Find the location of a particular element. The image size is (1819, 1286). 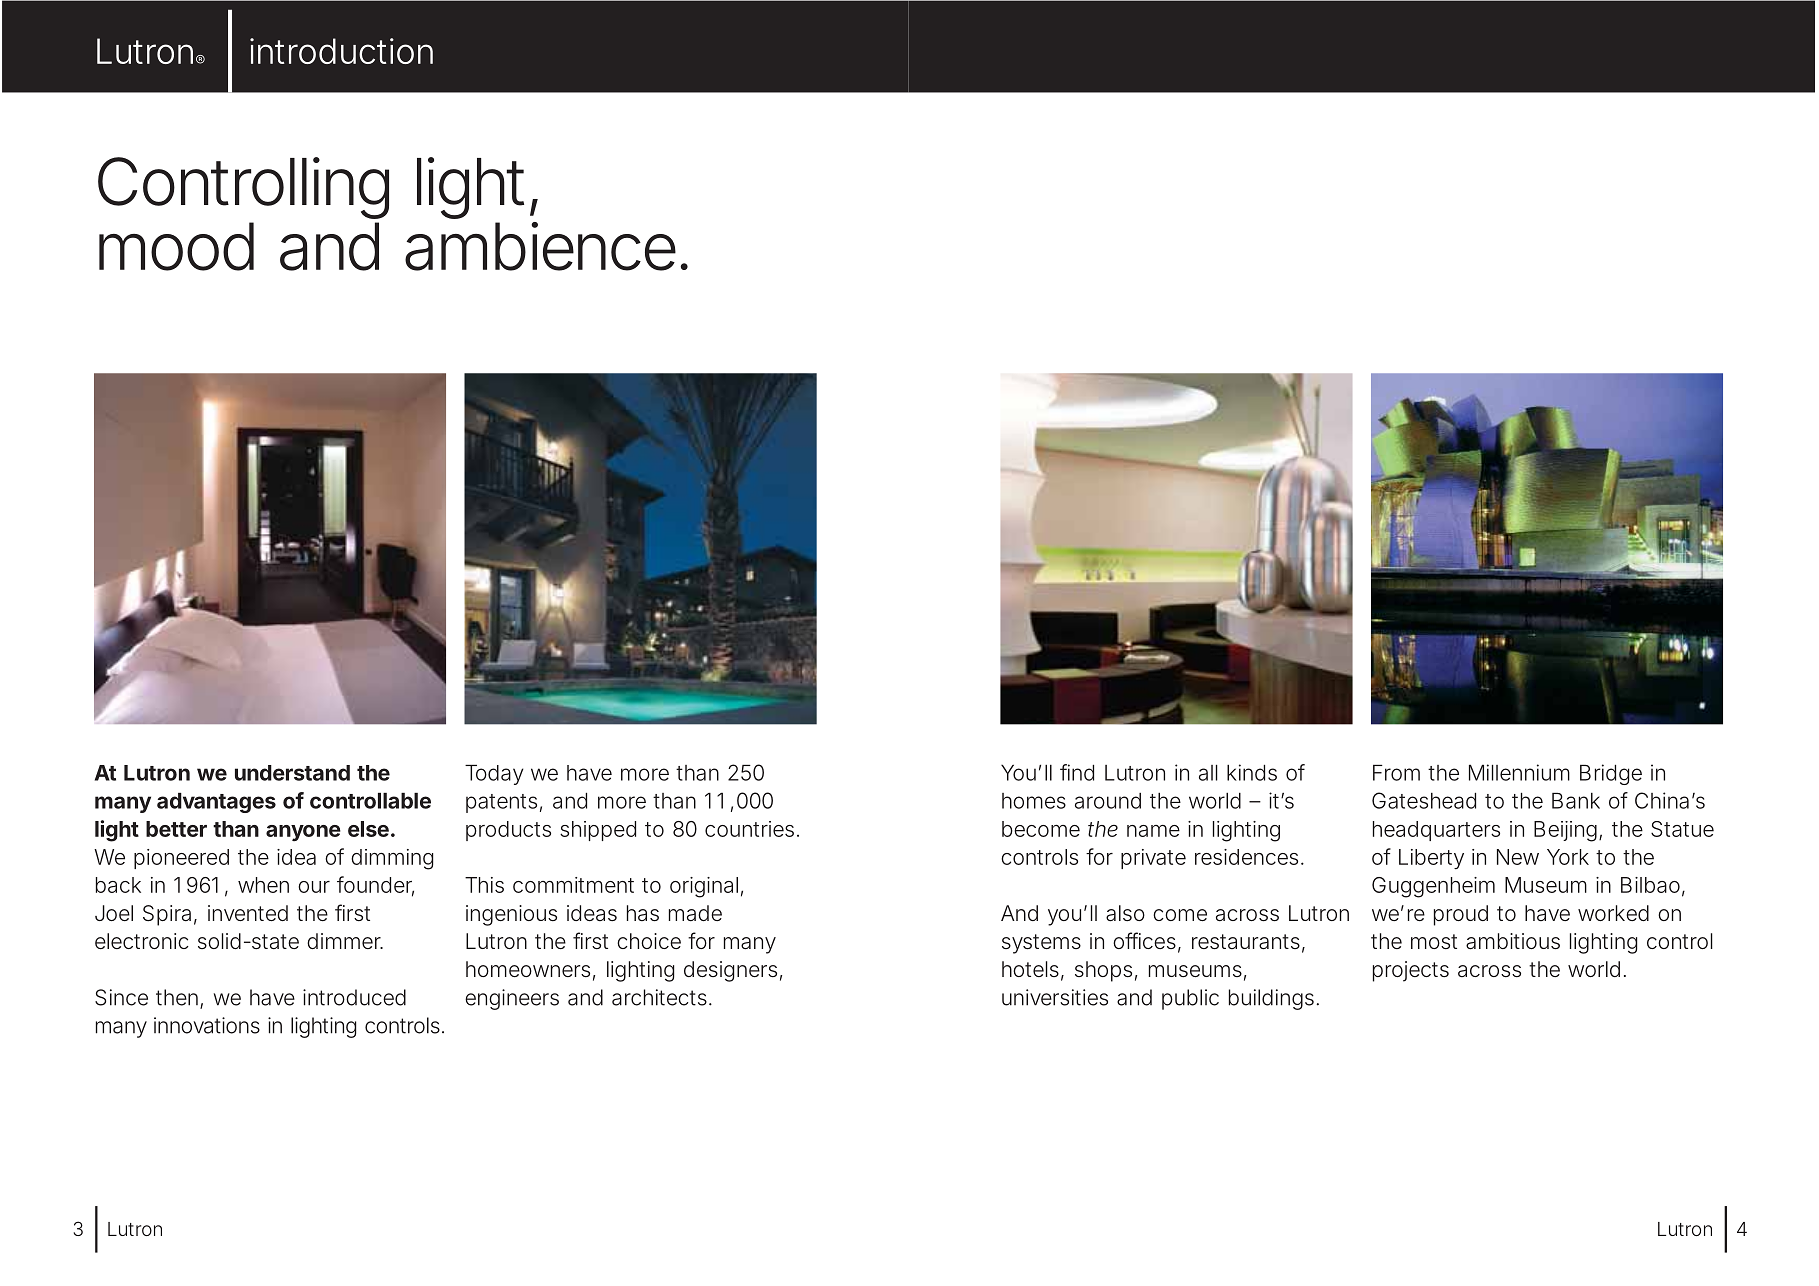

introduction is located at coordinates (341, 51).
